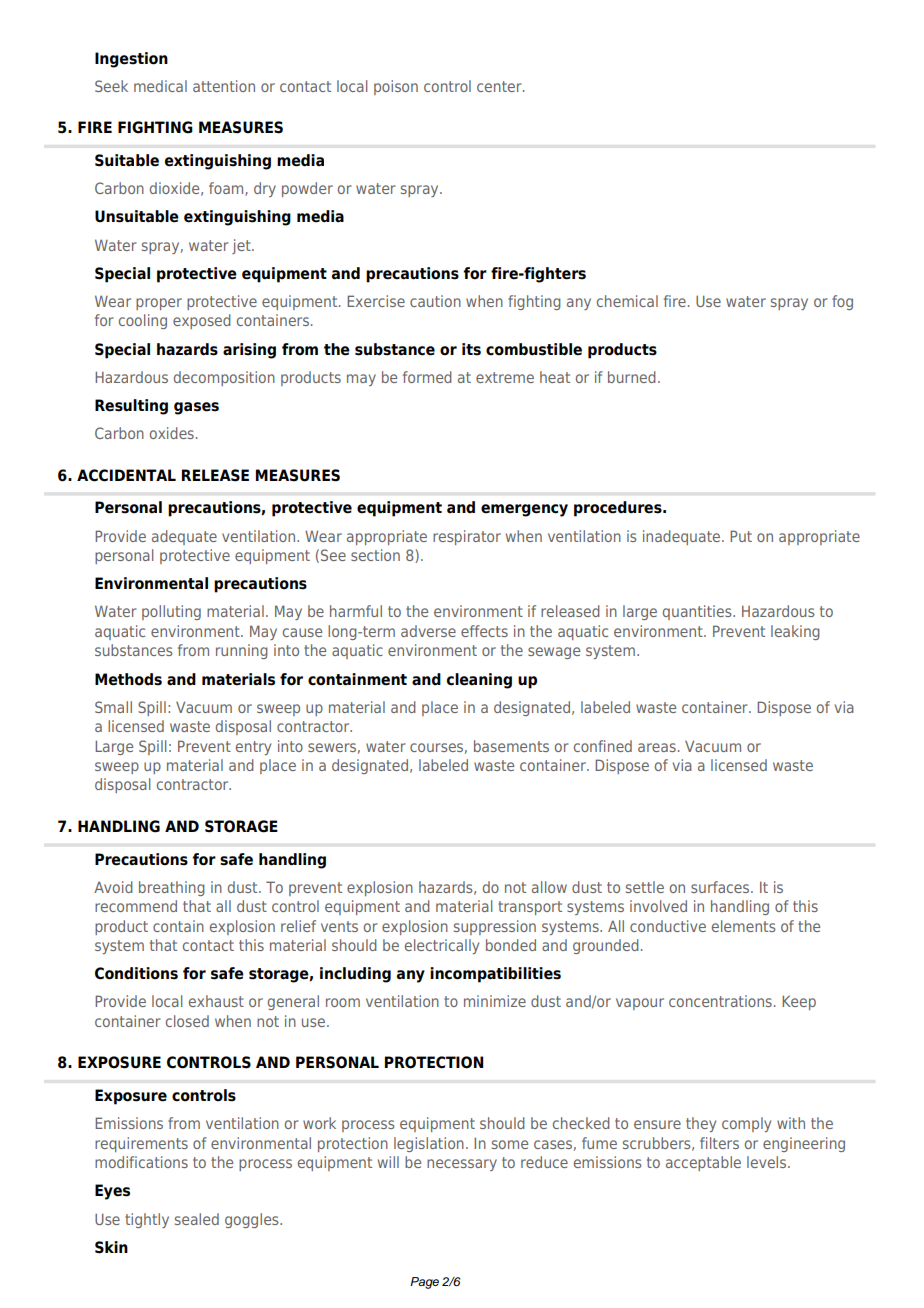 The image size is (924, 1308). I want to click on fog, so click(842, 302).
